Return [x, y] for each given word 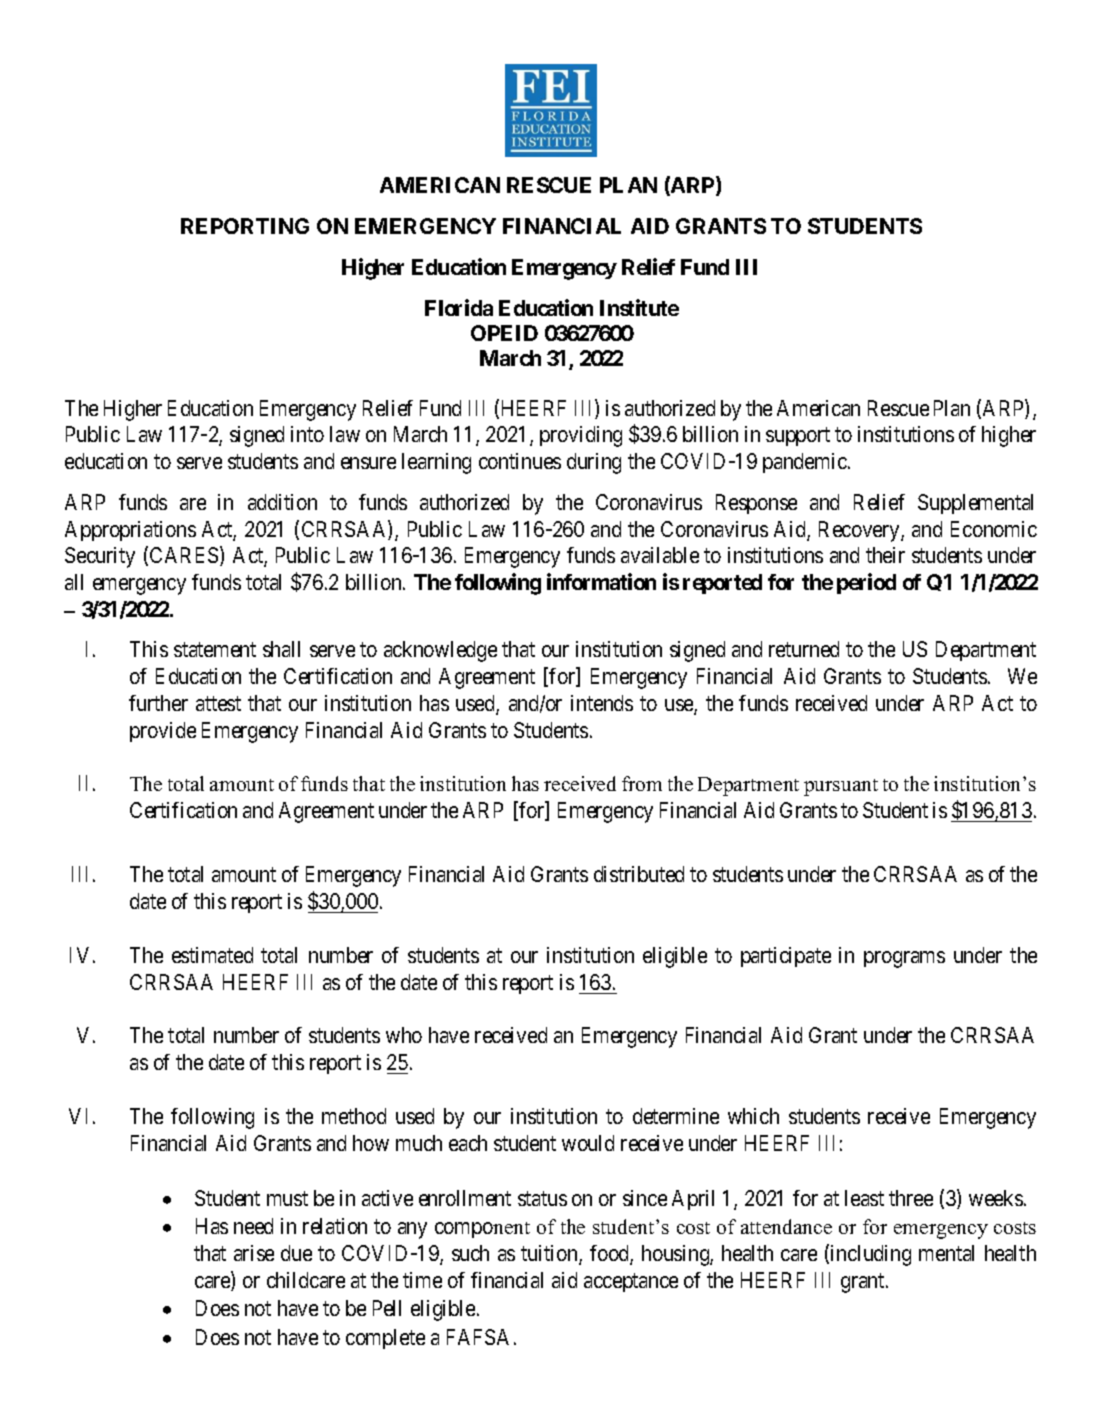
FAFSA [478, 1337]
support [798, 437]
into [307, 434]
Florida [459, 307]
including [871, 1255]
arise [254, 1253]
